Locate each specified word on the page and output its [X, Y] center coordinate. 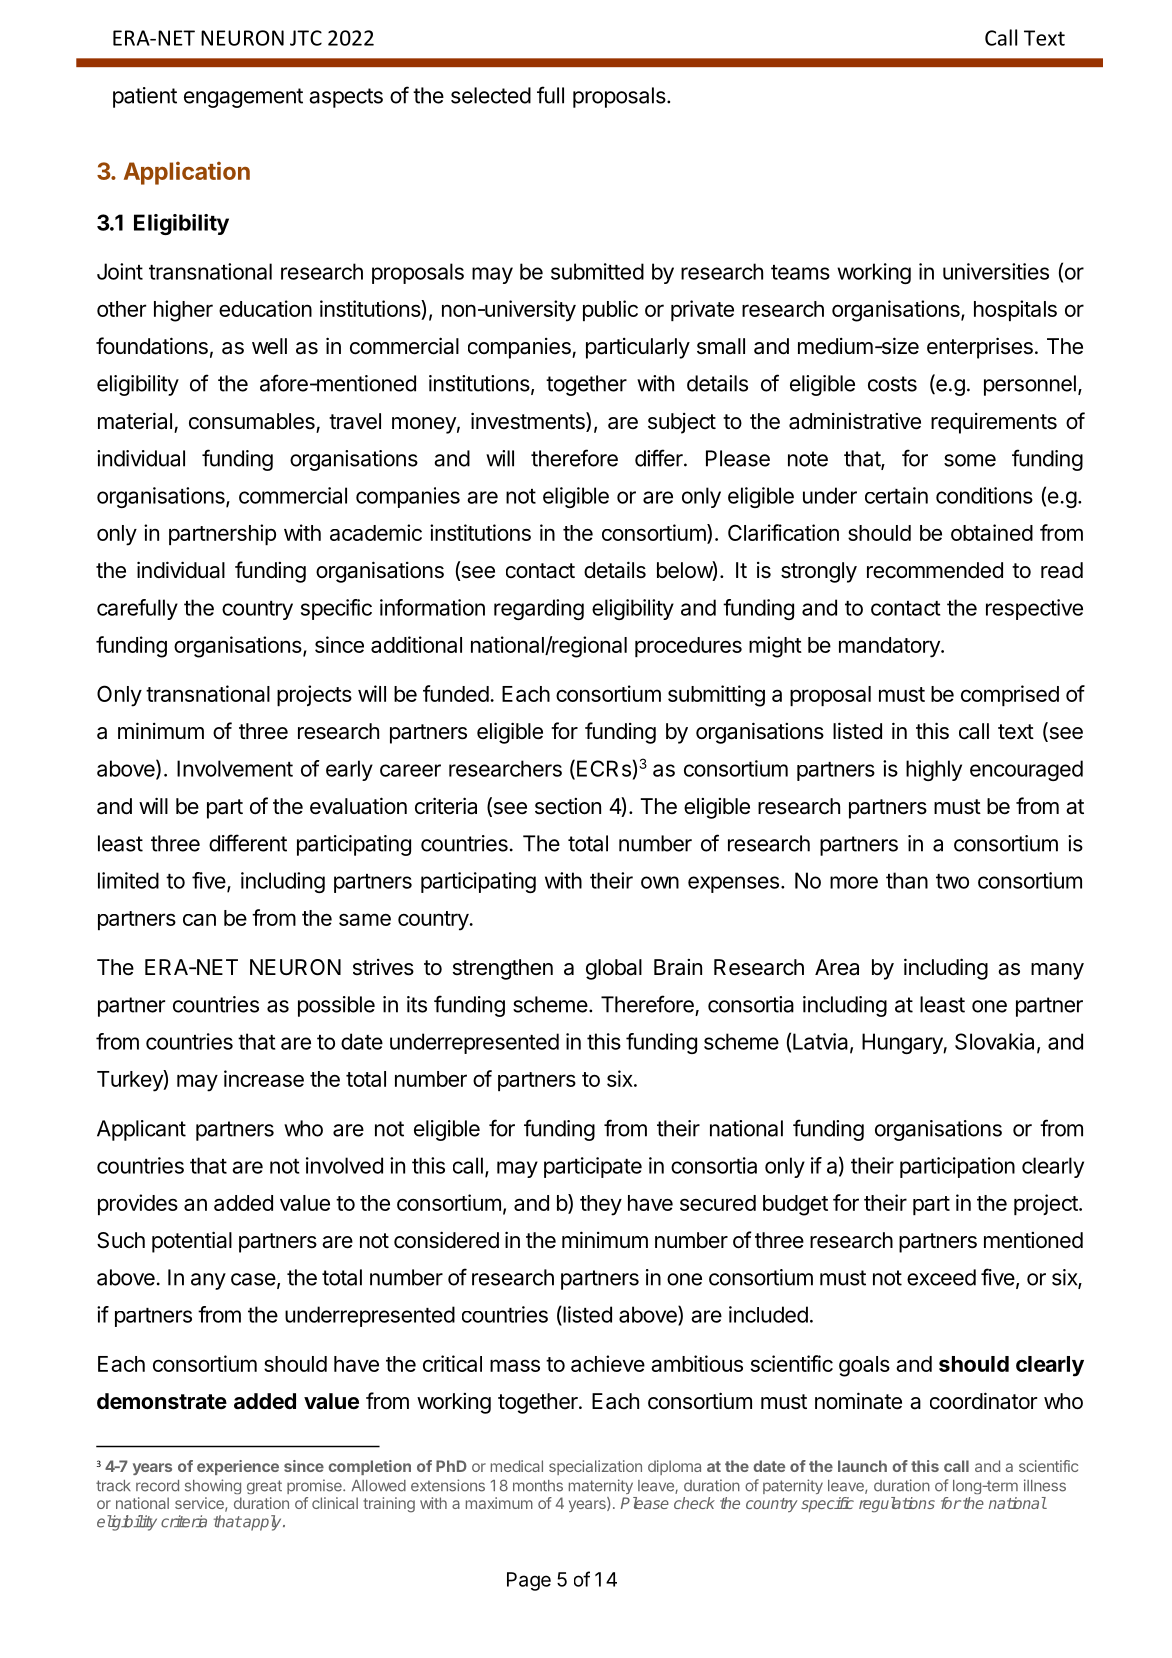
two [952, 881]
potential [192, 1242]
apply [262, 1523]
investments [529, 422]
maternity [601, 1486]
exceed [941, 1277]
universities [996, 271]
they [601, 1205]
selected [491, 95]
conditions [984, 495]
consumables [252, 421]
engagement [243, 98]
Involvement [235, 768]
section [568, 806]
